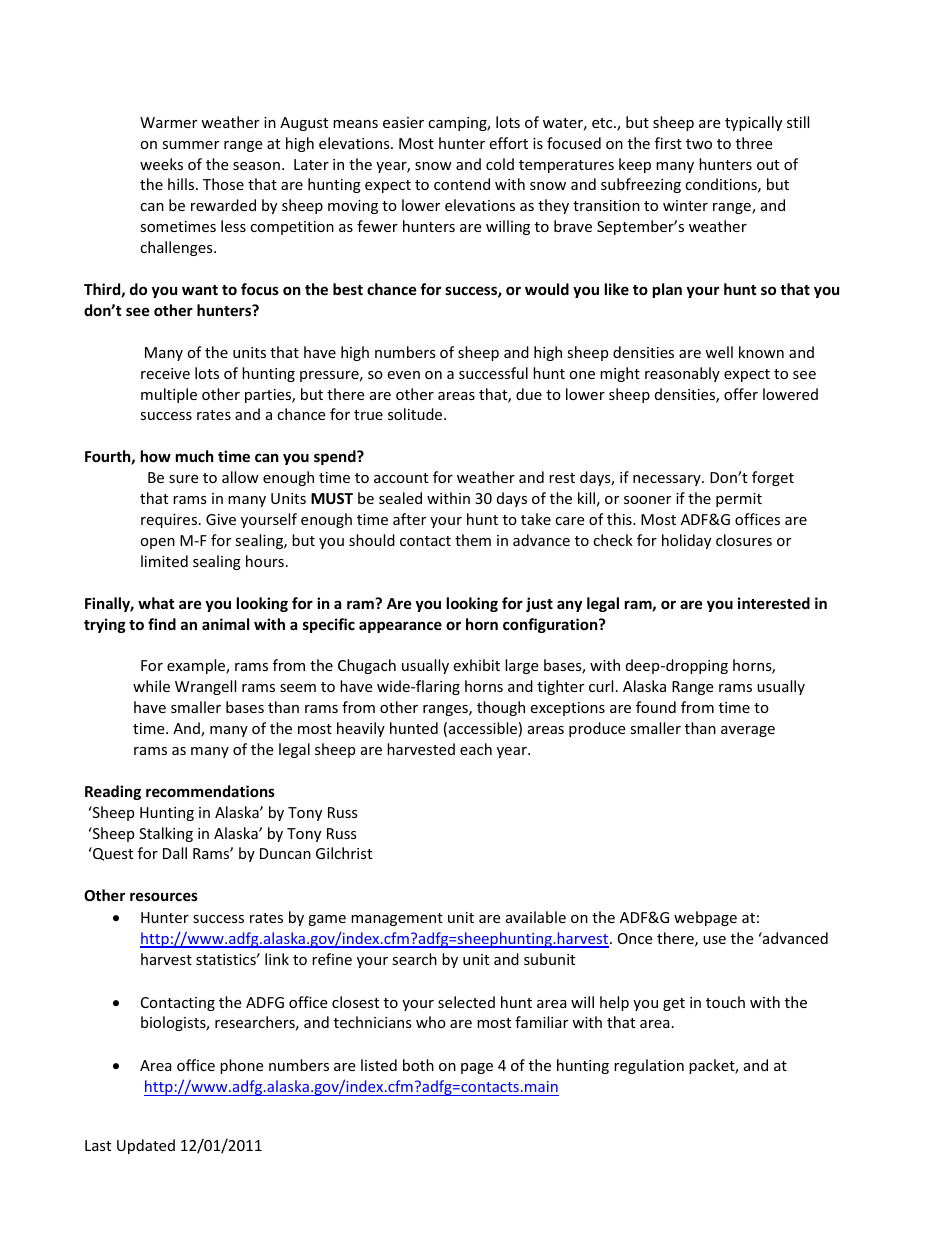  What do you see at coordinates (748, 731) in the screenshot?
I see `average` at bounding box center [748, 731].
